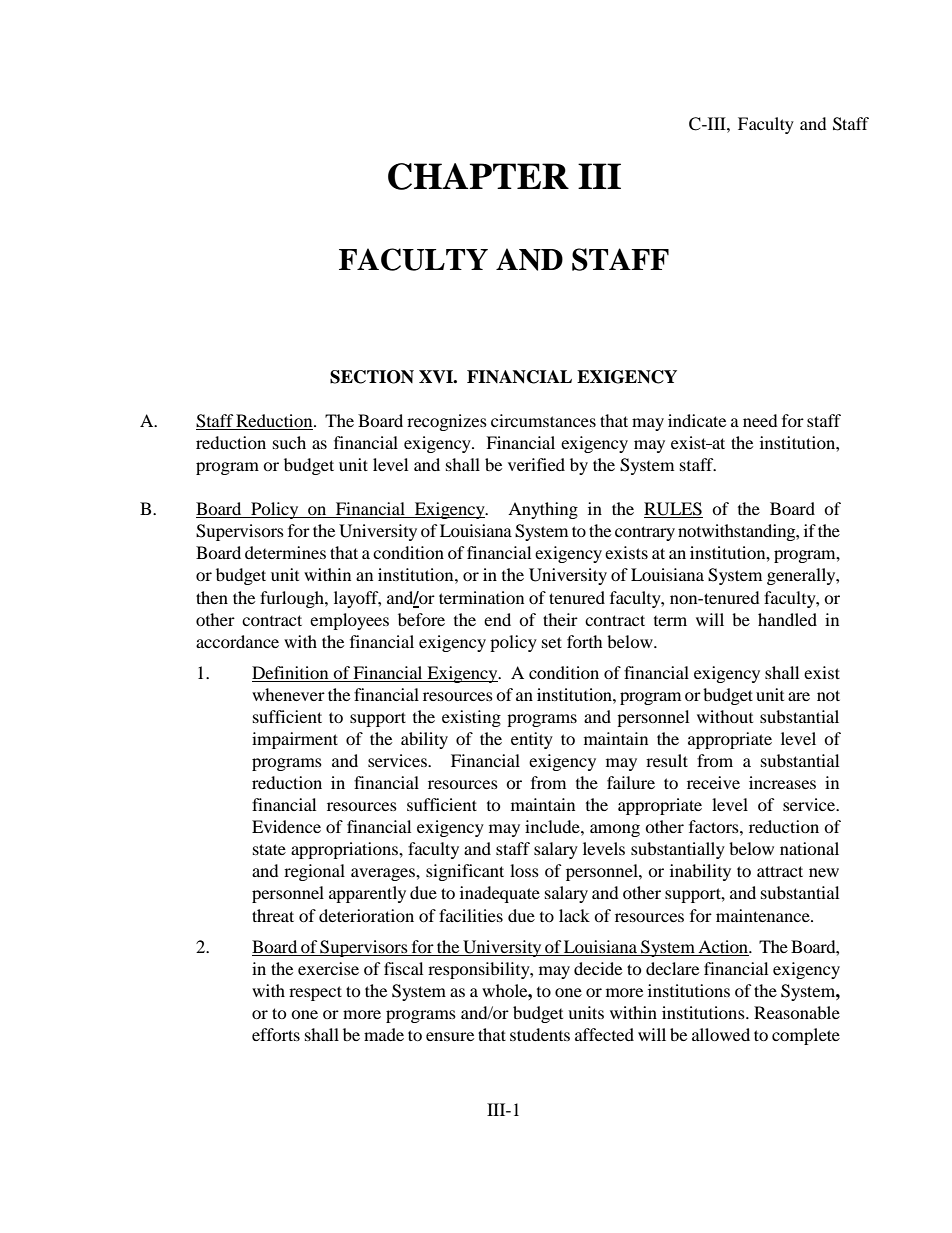  What do you see at coordinates (497, 619) in the screenshot?
I see `end` at bounding box center [497, 619].
